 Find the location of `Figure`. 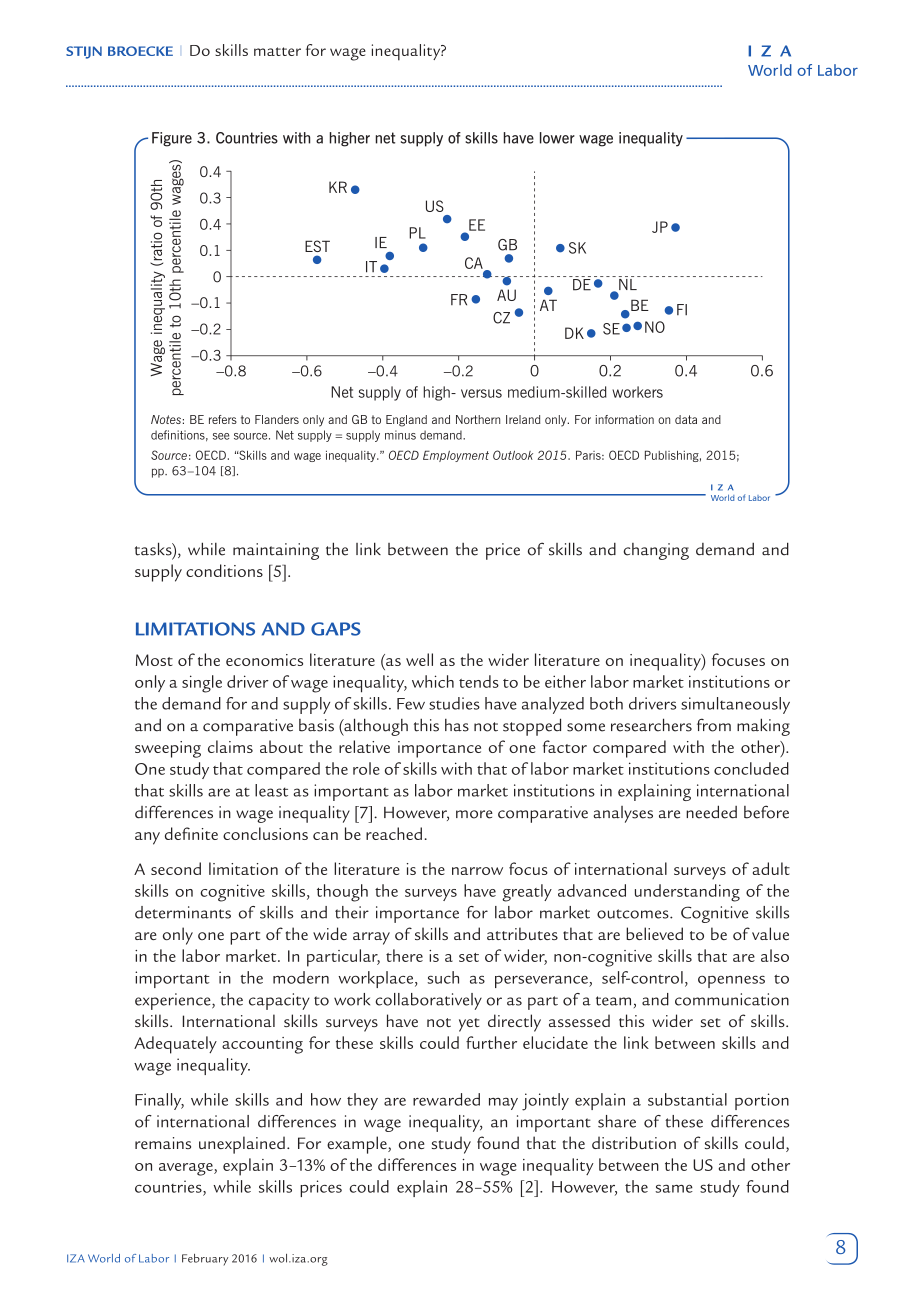

Figure is located at coordinates (172, 139).
